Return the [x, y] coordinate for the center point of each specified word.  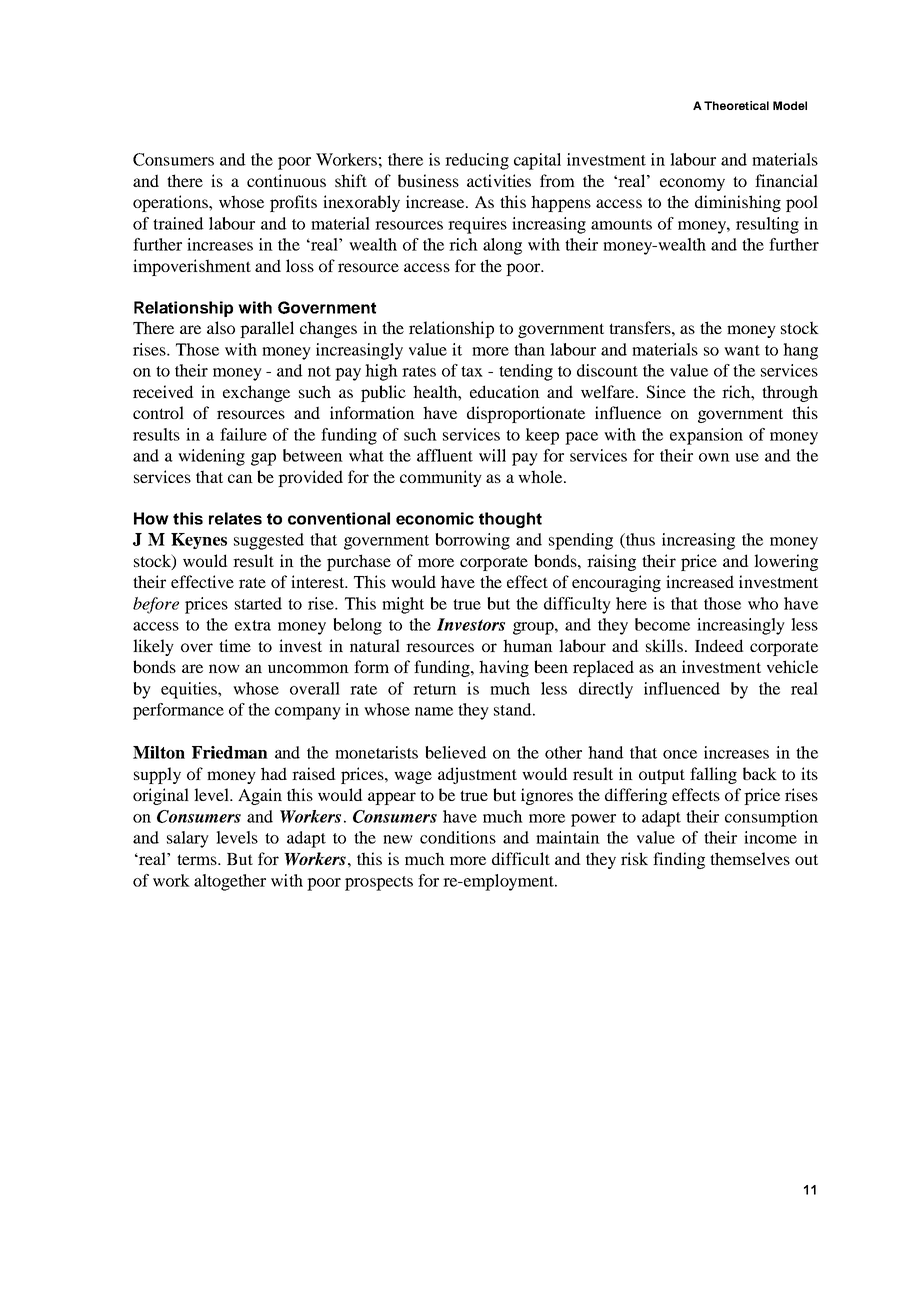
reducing [477, 161]
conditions [458, 837]
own [714, 457]
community [441, 478]
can [240, 478]
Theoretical [736, 105]
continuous [286, 180]
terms [198, 859]
